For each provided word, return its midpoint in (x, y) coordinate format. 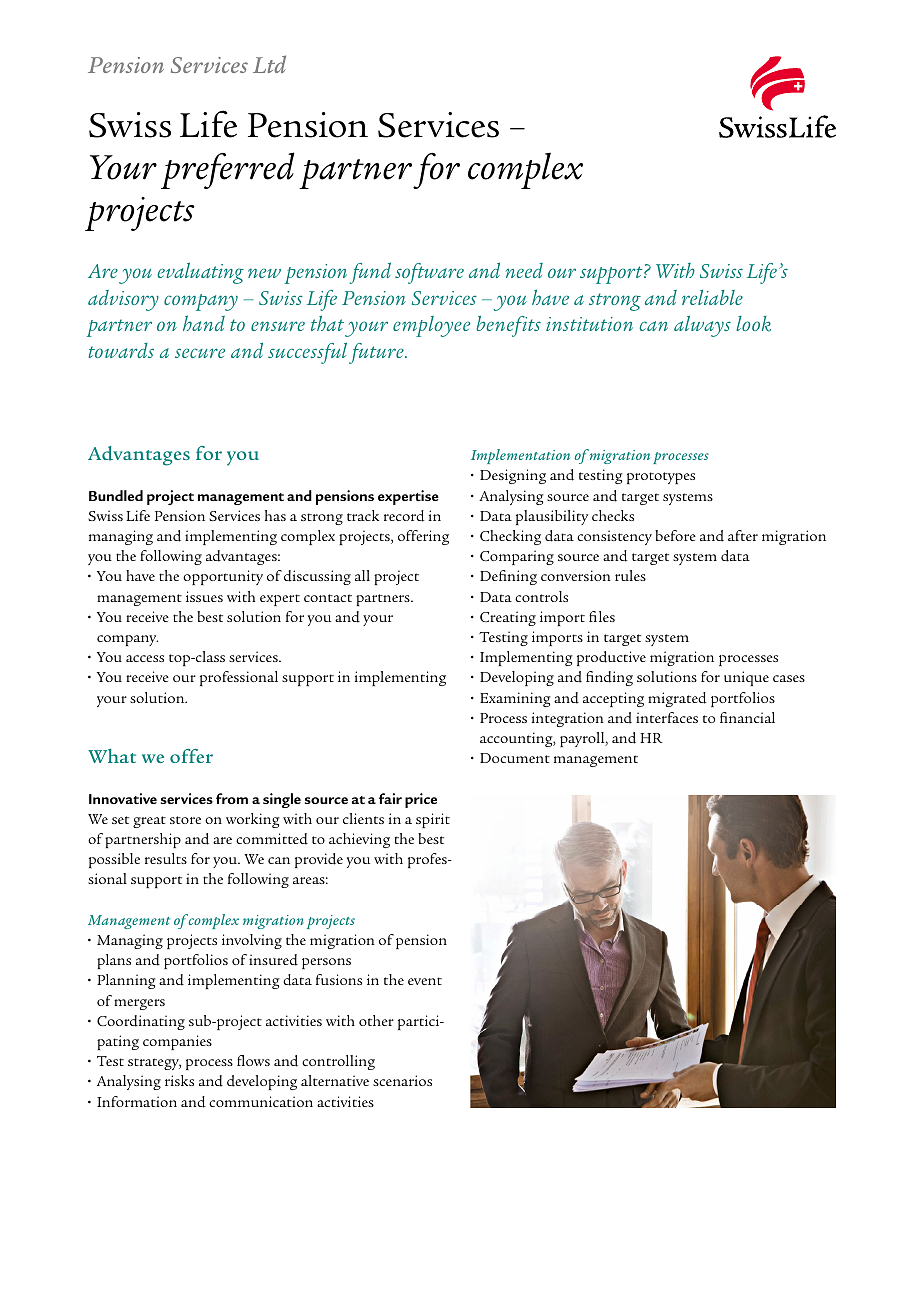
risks (179, 1080)
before (675, 535)
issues (204, 596)
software (429, 273)
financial (747, 717)
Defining (508, 577)
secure (200, 353)
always (702, 326)
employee (431, 326)
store (185, 820)
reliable (712, 297)
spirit (433, 820)
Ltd (269, 64)
